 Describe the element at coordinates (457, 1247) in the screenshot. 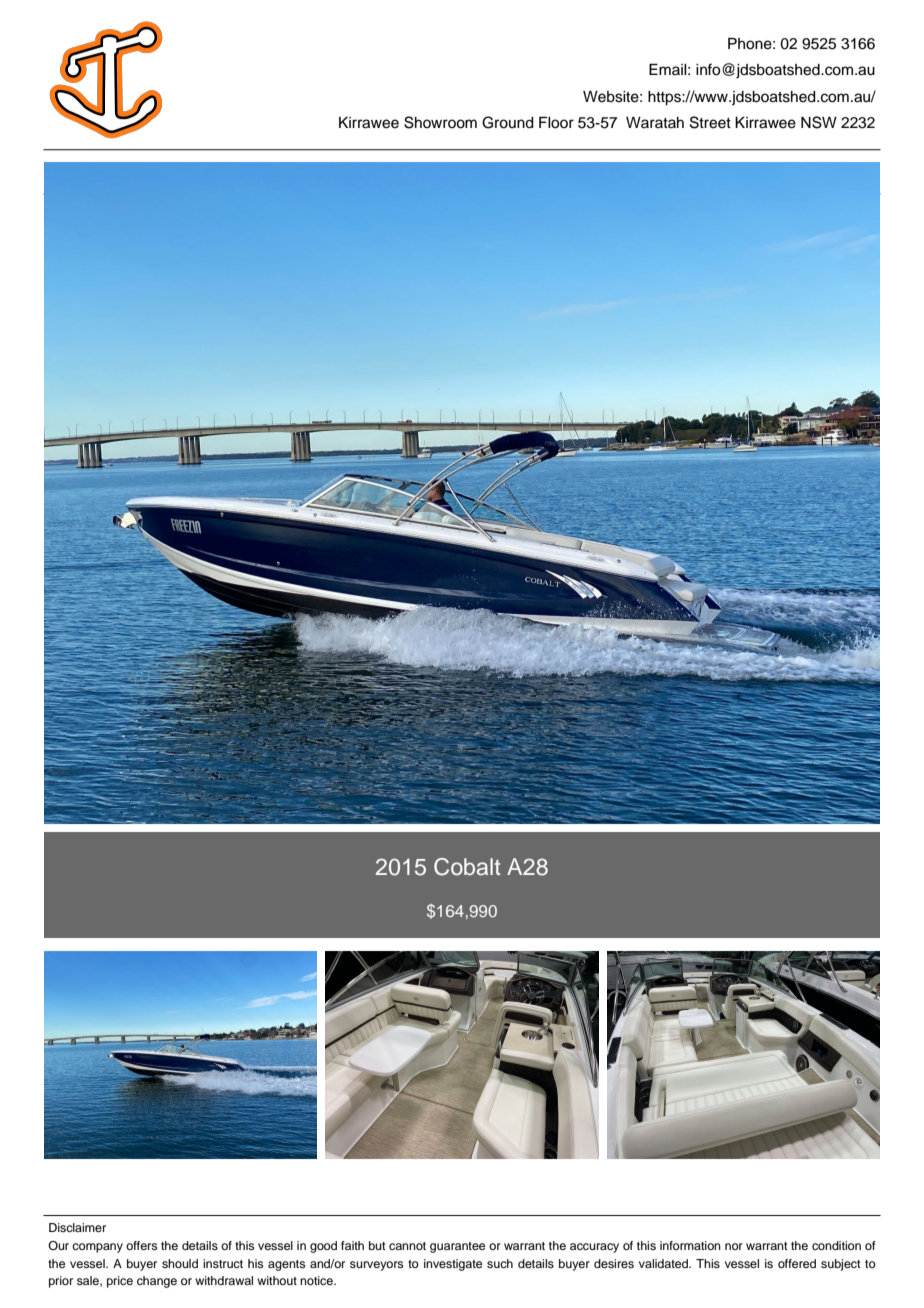

I see `guarantee` at that location.
